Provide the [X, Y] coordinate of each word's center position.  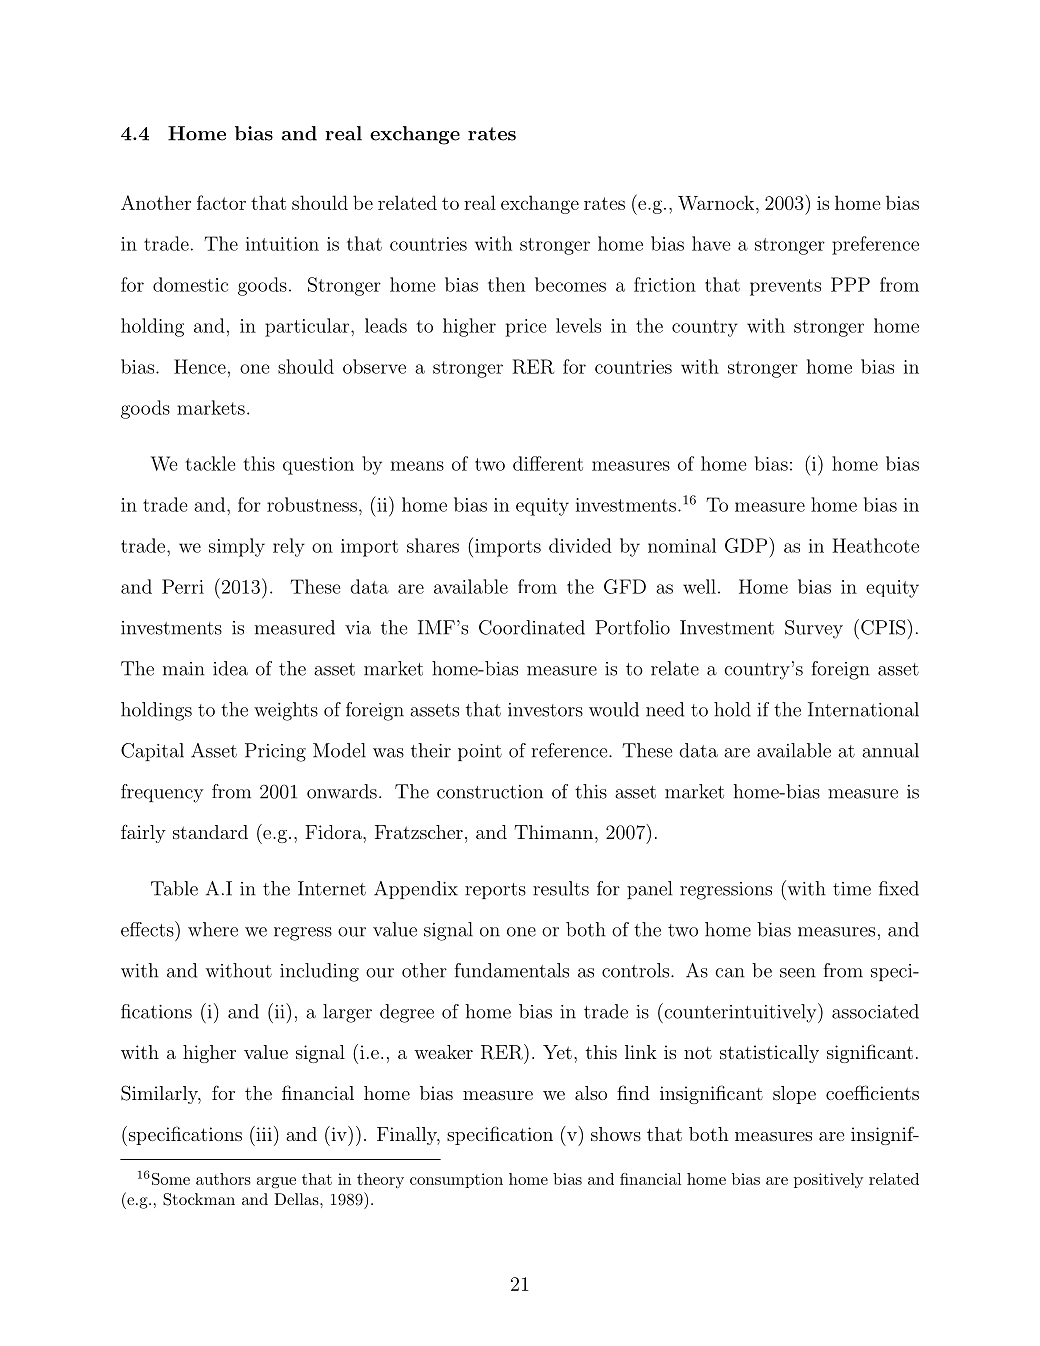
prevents [785, 287]
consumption [456, 1180]
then [506, 284]
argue [276, 1183]
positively [828, 1180]
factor [221, 202]
